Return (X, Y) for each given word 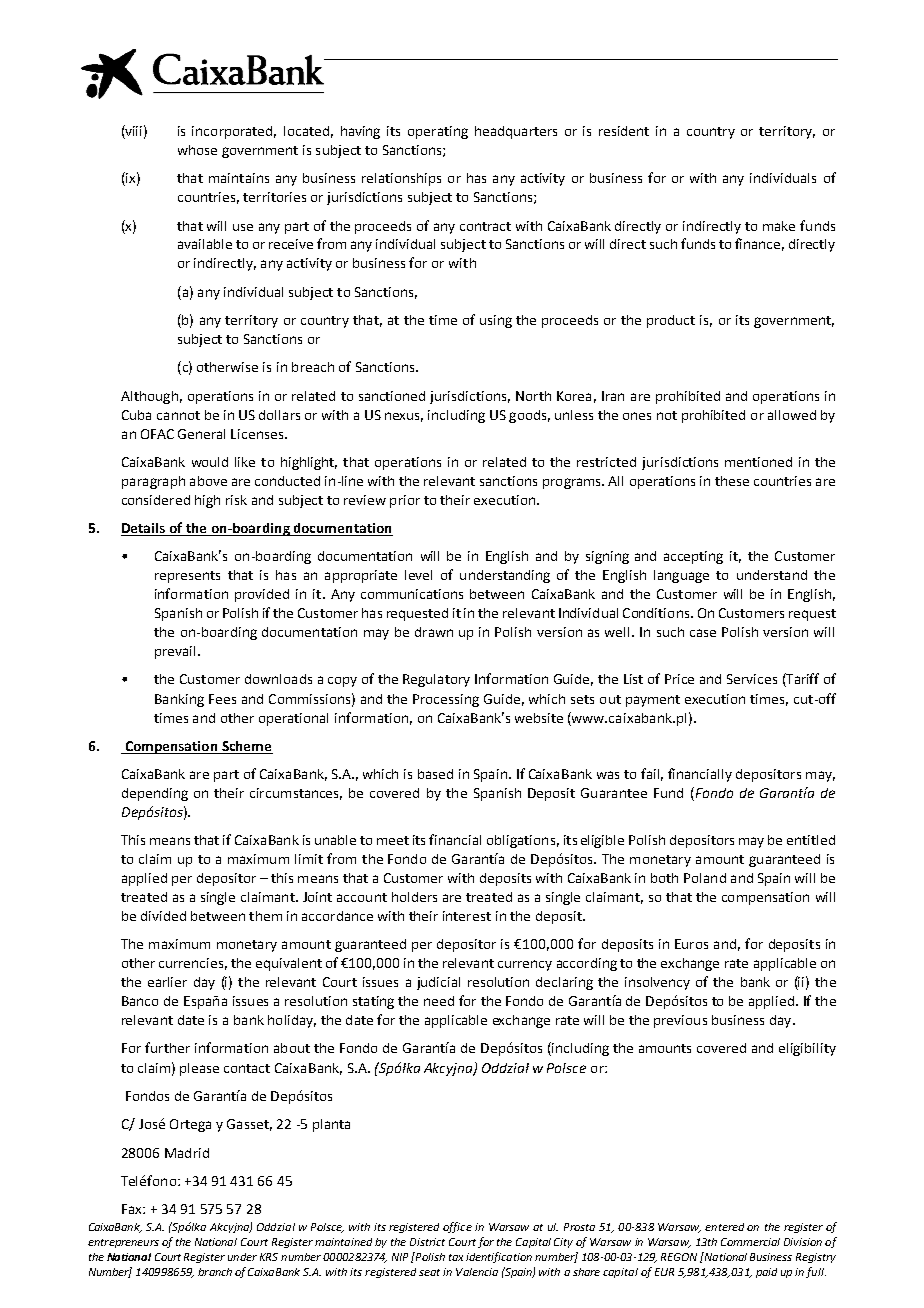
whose (197, 150)
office (457, 1227)
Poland (705, 878)
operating (438, 132)
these (732, 481)
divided (163, 916)
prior (405, 501)
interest (467, 916)
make (779, 226)
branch (215, 1272)
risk (236, 500)
